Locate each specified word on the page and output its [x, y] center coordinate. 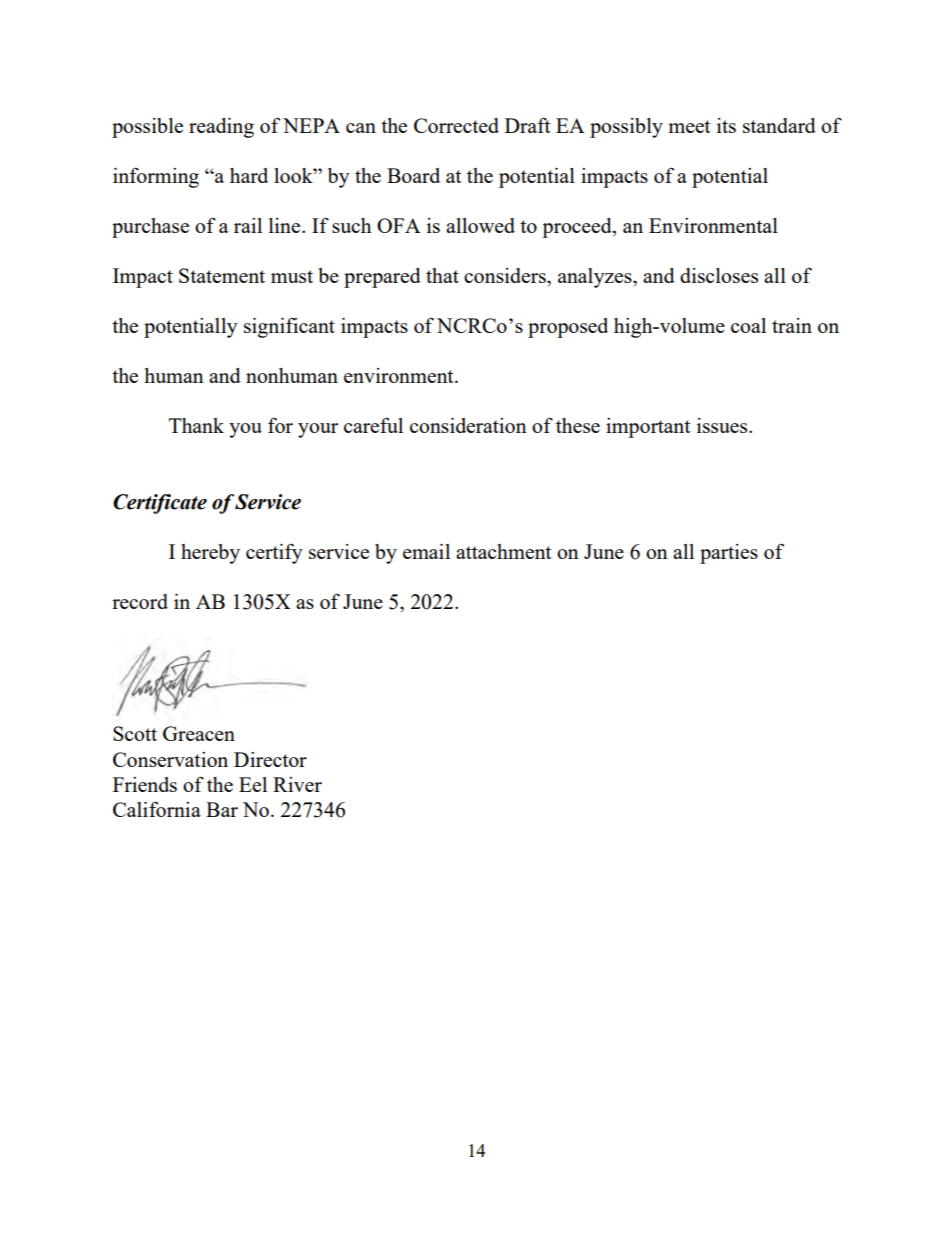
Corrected [456, 125]
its [726, 125]
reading [221, 128]
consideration [468, 425]
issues [723, 425]
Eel [253, 784]
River [297, 784]
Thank [196, 425]
